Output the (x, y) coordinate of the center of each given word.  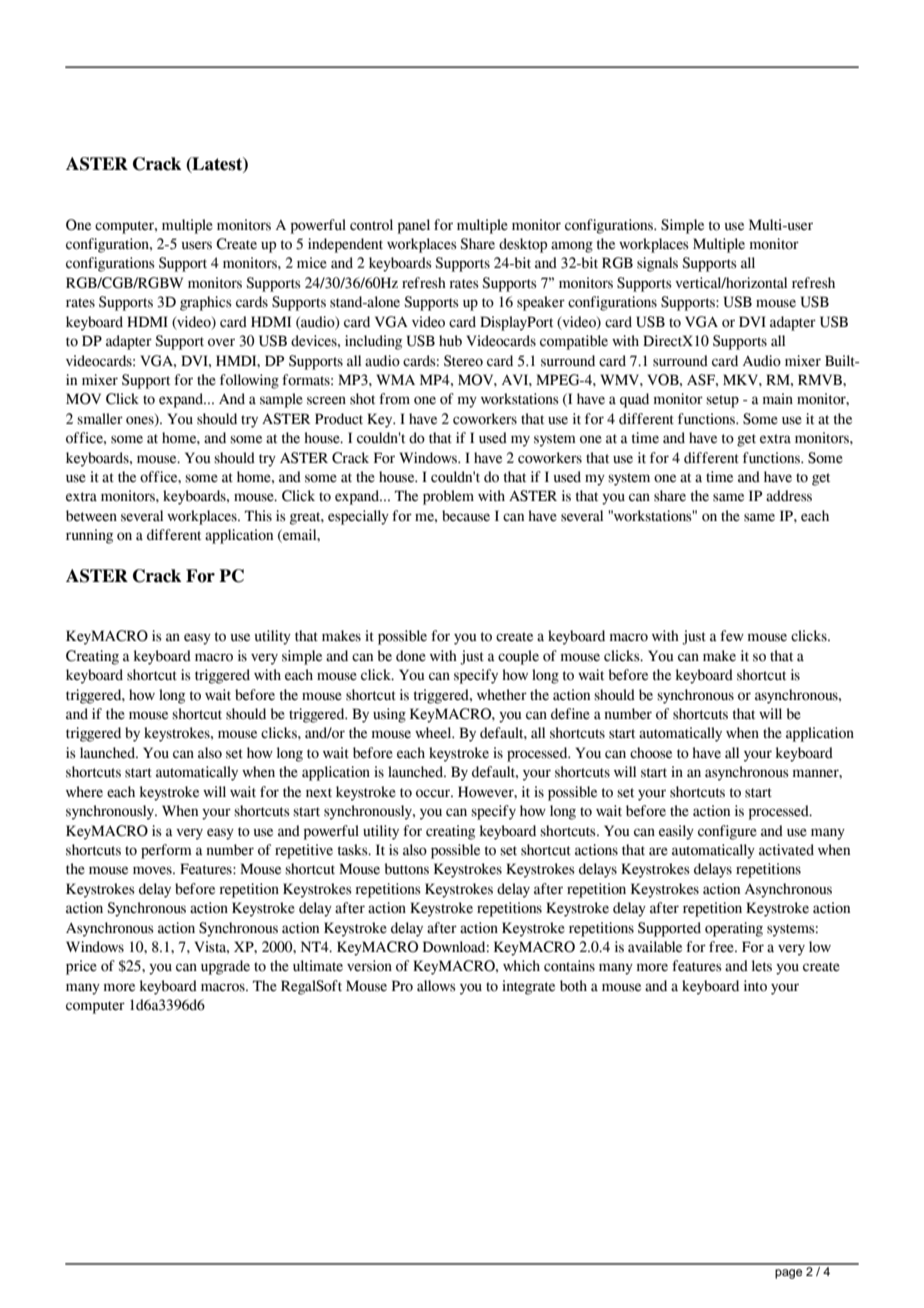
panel (414, 226)
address (789, 496)
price (81, 967)
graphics (206, 303)
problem (448, 497)
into (755, 986)
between (91, 516)
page (788, 1274)
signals (657, 264)
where (84, 792)
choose (651, 753)
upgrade (225, 967)
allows (436, 986)
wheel (434, 733)
